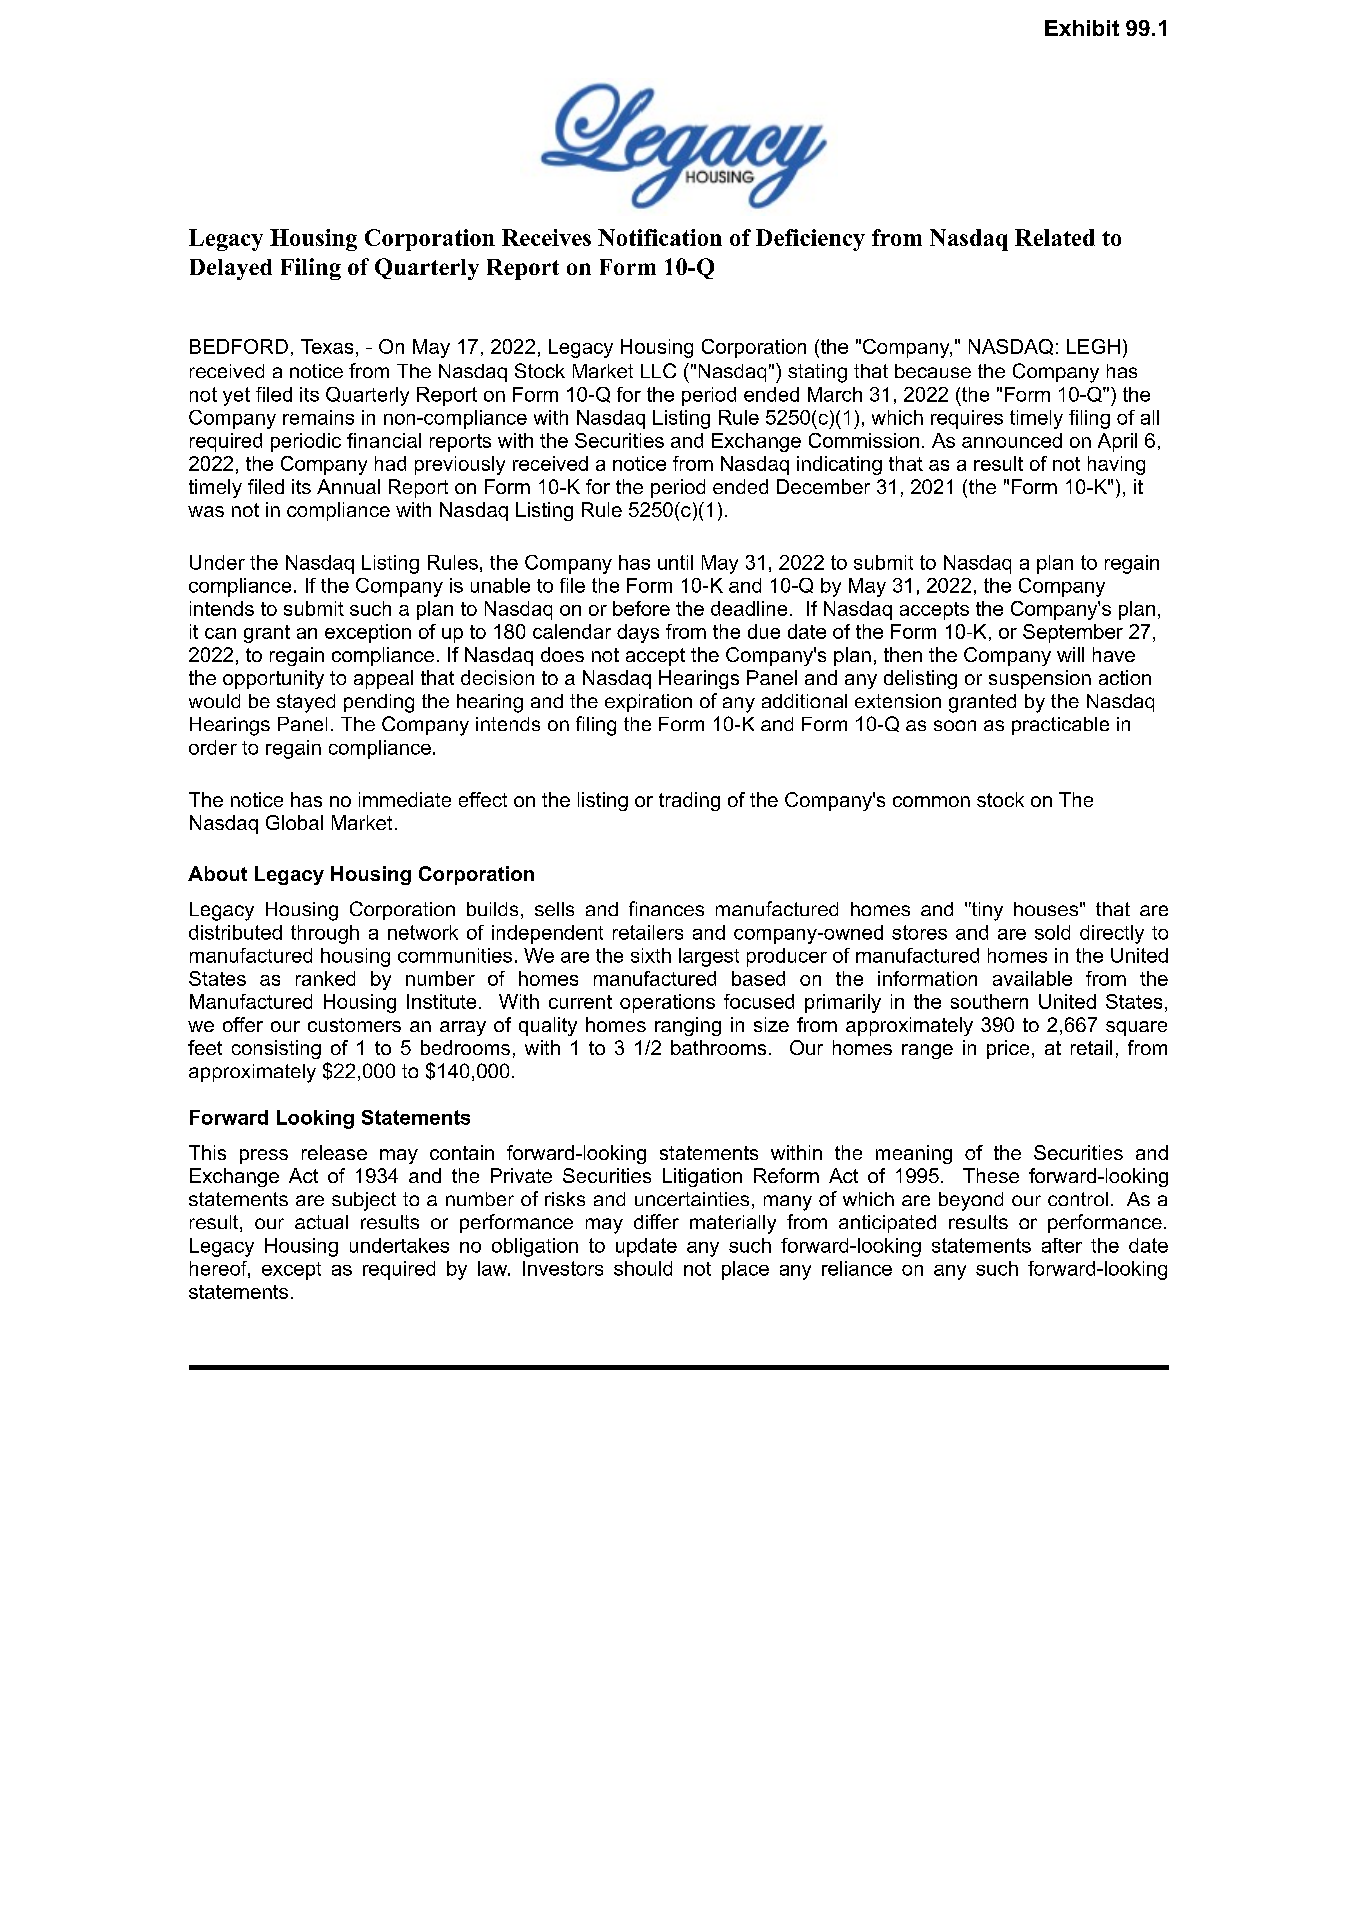 Image resolution: width=1359 pixels, height=1923 pixels. I want to click on LLC, so click(658, 370).
